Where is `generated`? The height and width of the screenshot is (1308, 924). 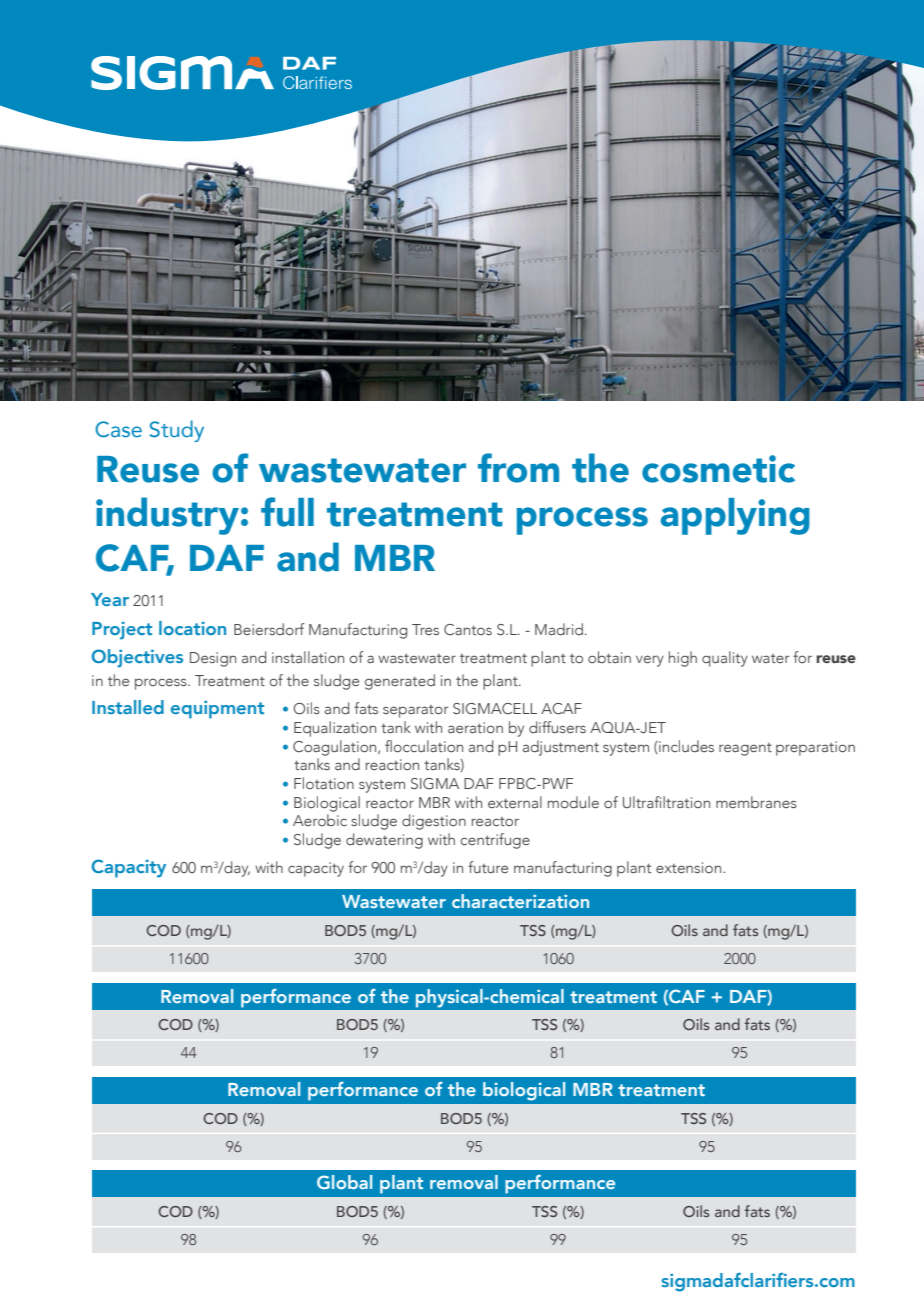 generated is located at coordinates (400, 682).
